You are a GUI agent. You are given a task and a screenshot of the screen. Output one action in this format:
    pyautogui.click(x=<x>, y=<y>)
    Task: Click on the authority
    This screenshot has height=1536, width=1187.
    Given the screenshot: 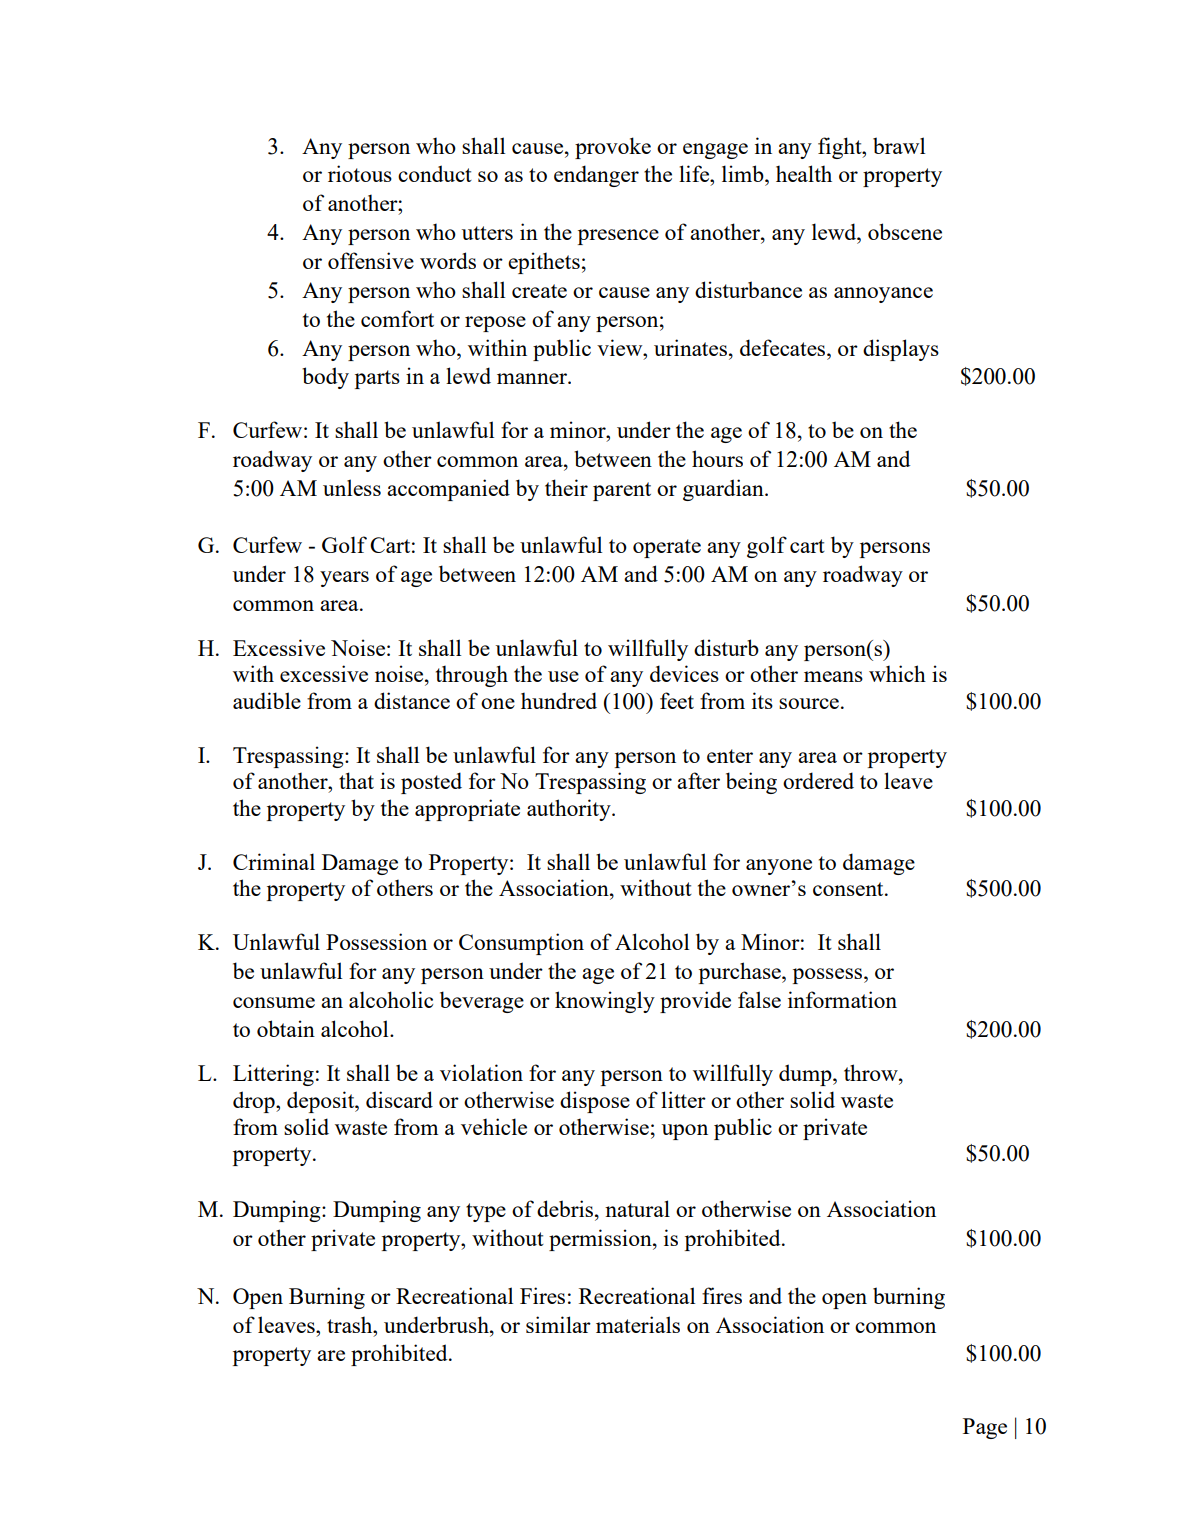 What is the action you would take?
    pyautogui.click(x=570, y=810)
